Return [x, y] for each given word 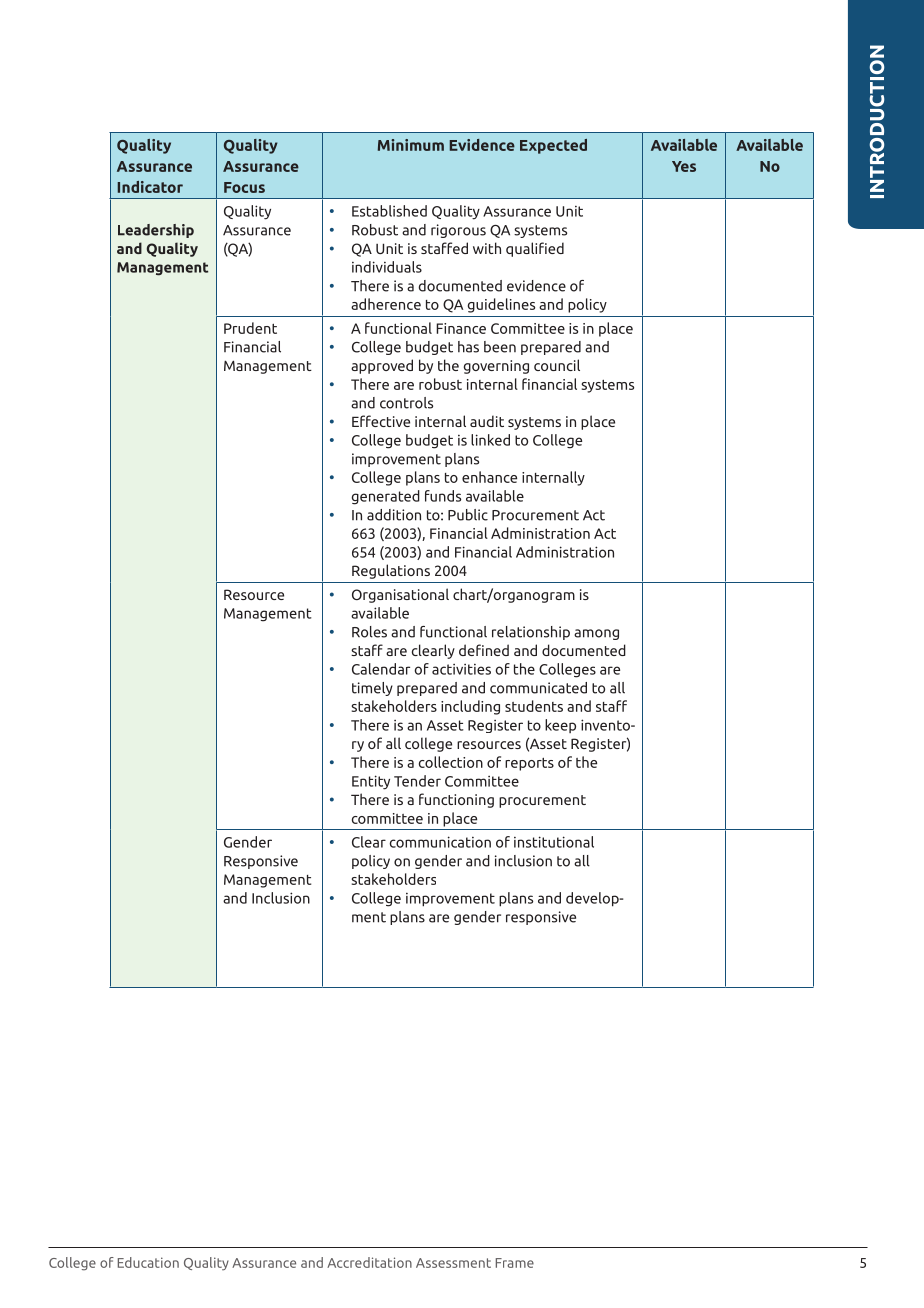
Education [148, 1262]
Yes [684, 166]
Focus [244, 187]
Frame [515, 1263]
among [596, 634]
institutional [554, 842]
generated [385, 497]
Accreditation [369, 1262]
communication [440, 842]
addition [394, 515]
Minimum [411, 145]
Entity [371, 782]
